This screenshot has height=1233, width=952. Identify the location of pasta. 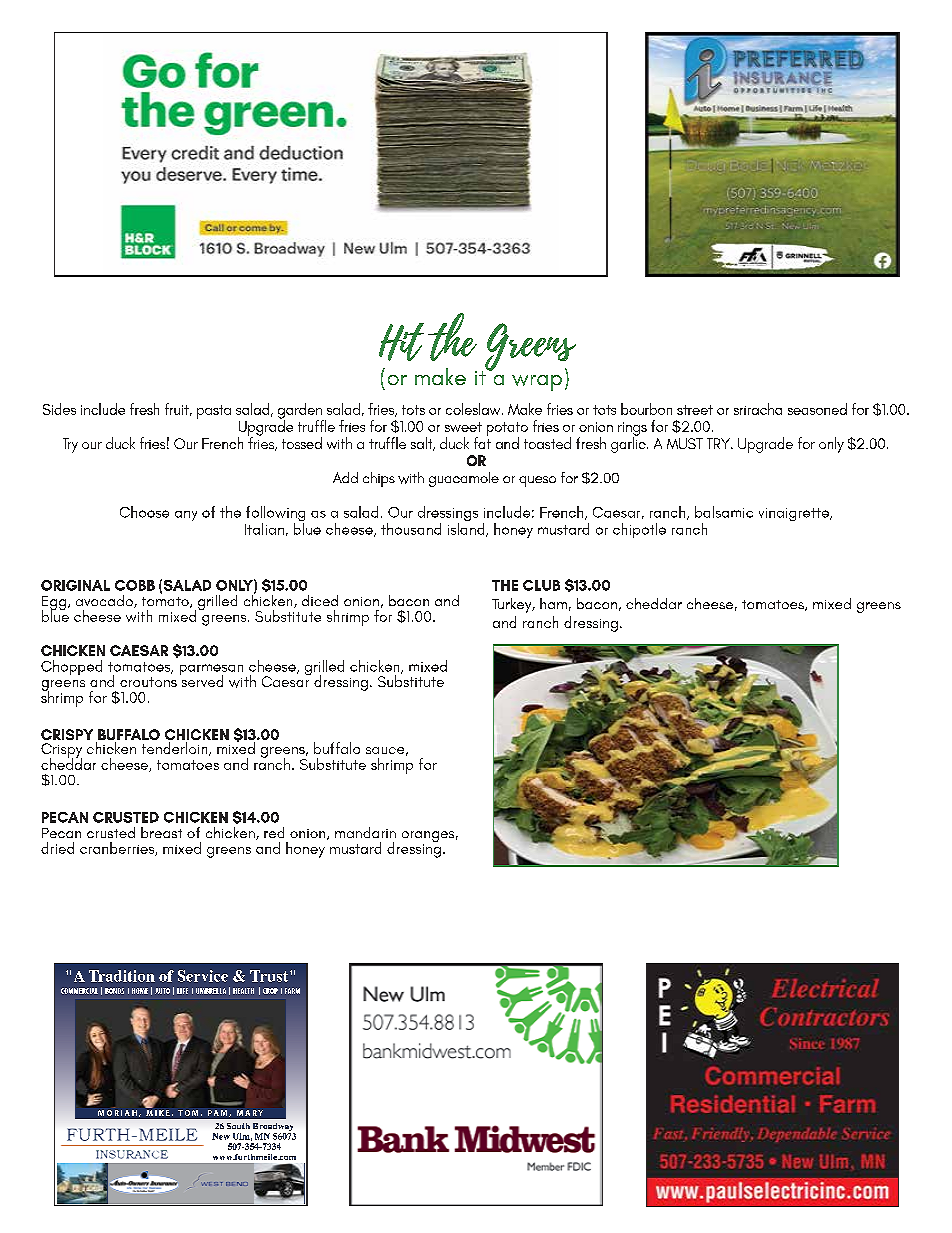
(214, 412).
